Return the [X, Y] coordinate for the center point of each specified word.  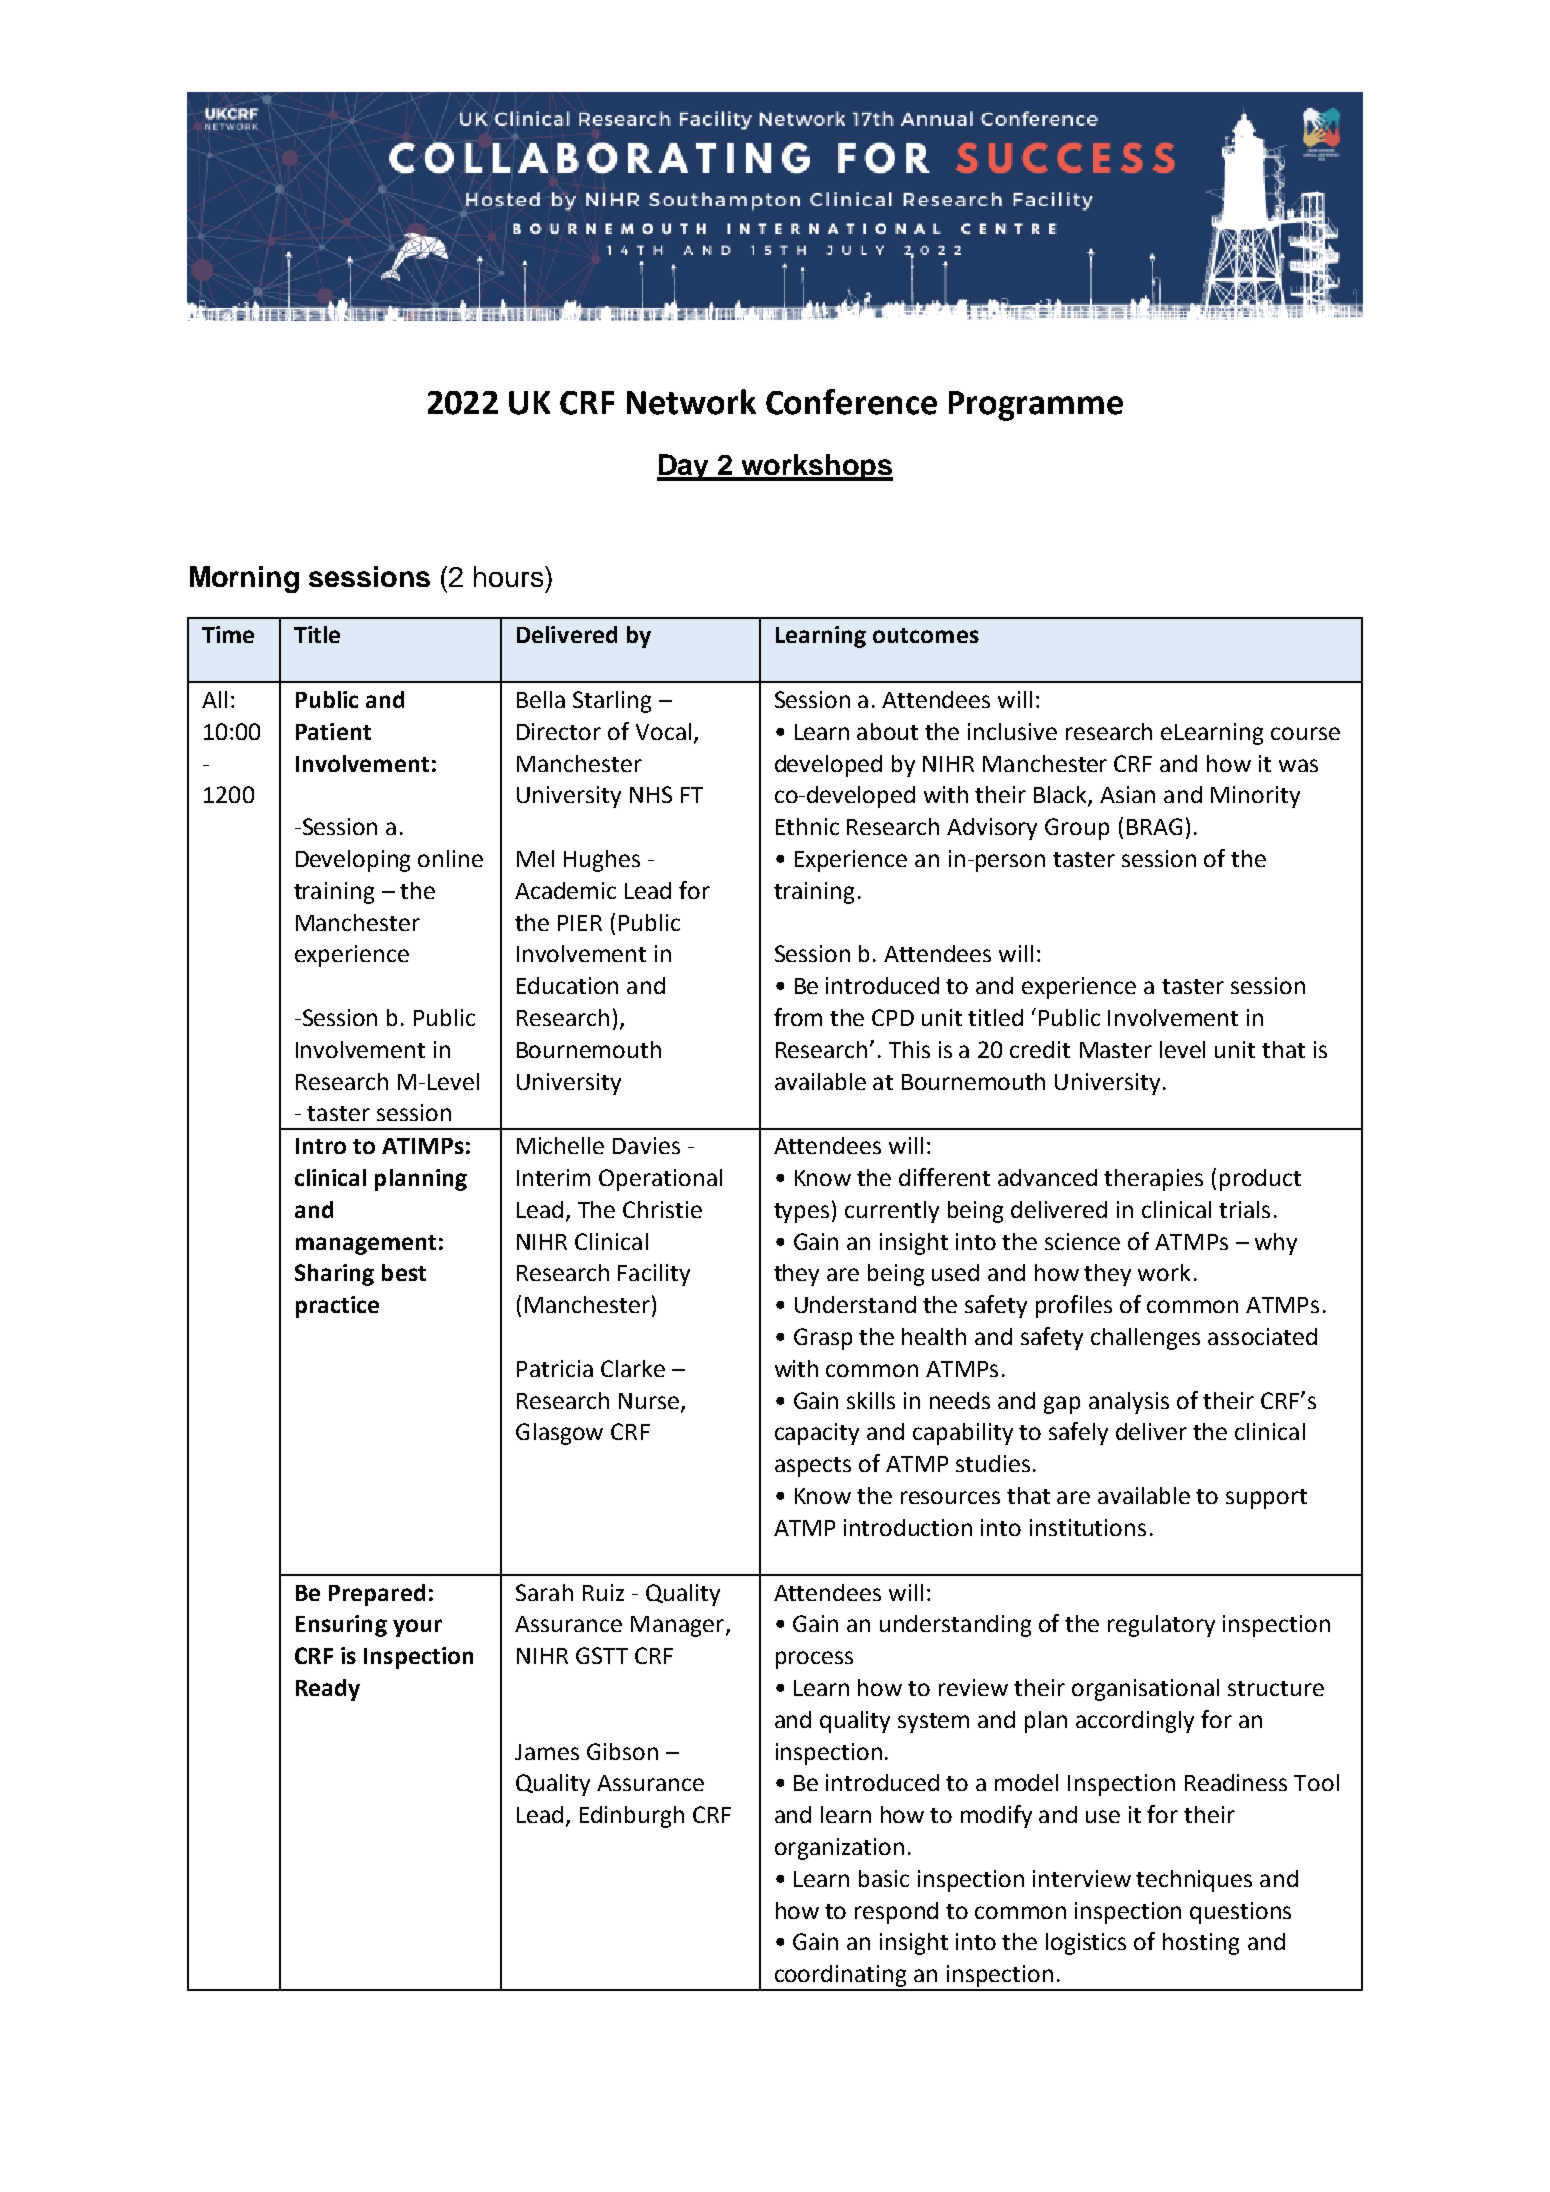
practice [337, 1307]
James [547, 1752]
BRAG [1154, 826]
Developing [353, 861]
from [798, 1017]
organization [839, 1849]
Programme [1036, 406]
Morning [244, 579]
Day [684, 467]
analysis [1129, 1403]
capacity [817, 1434]
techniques [1194, 1881]
